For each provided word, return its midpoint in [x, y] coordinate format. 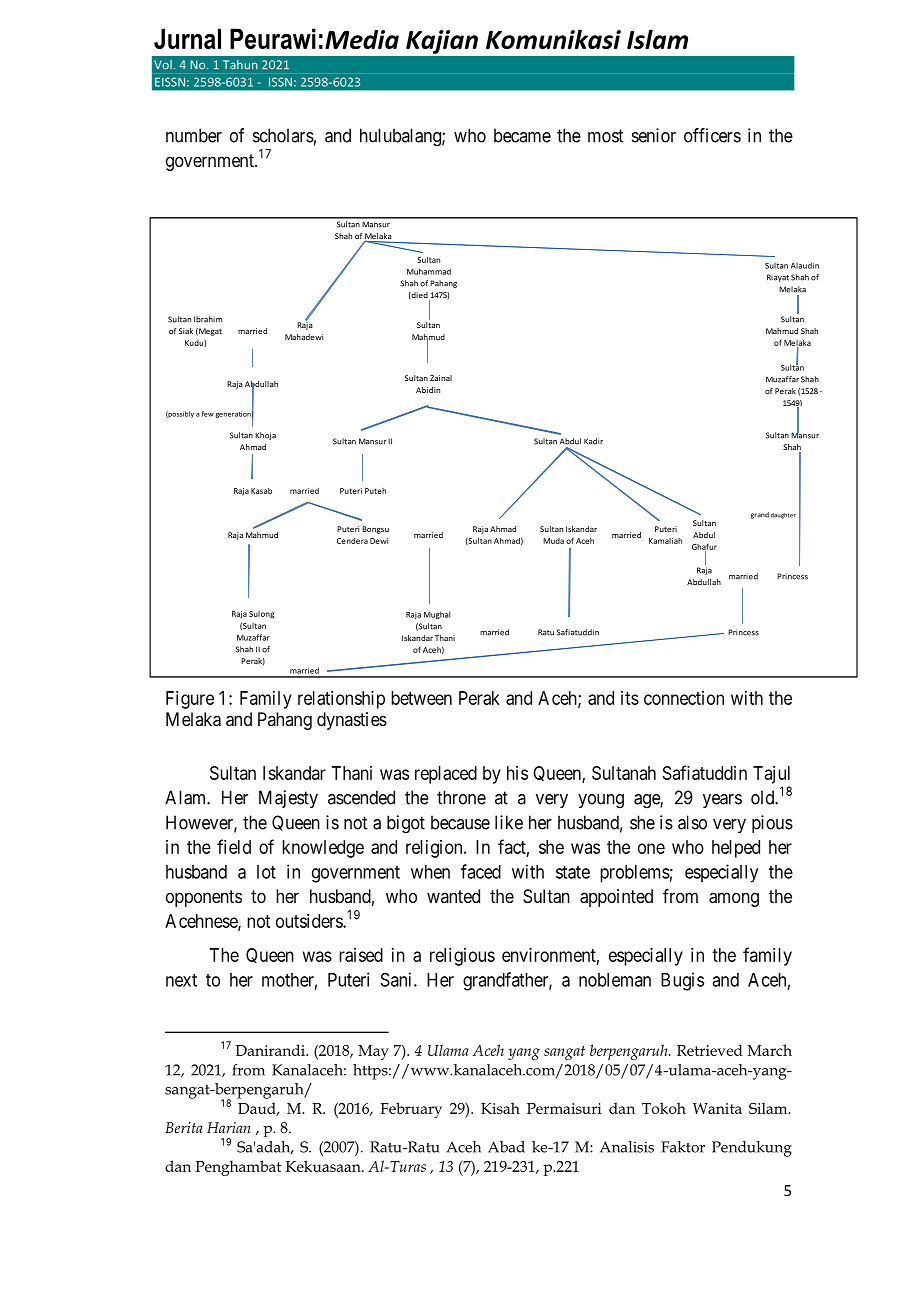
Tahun [240, 64]
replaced [446, 775]
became [522, 135]
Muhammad [429, 271]
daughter [783, 516]
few [208, 414]
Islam [657, 39]
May [373, 1052]
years [722, 801]
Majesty [288, 799]
